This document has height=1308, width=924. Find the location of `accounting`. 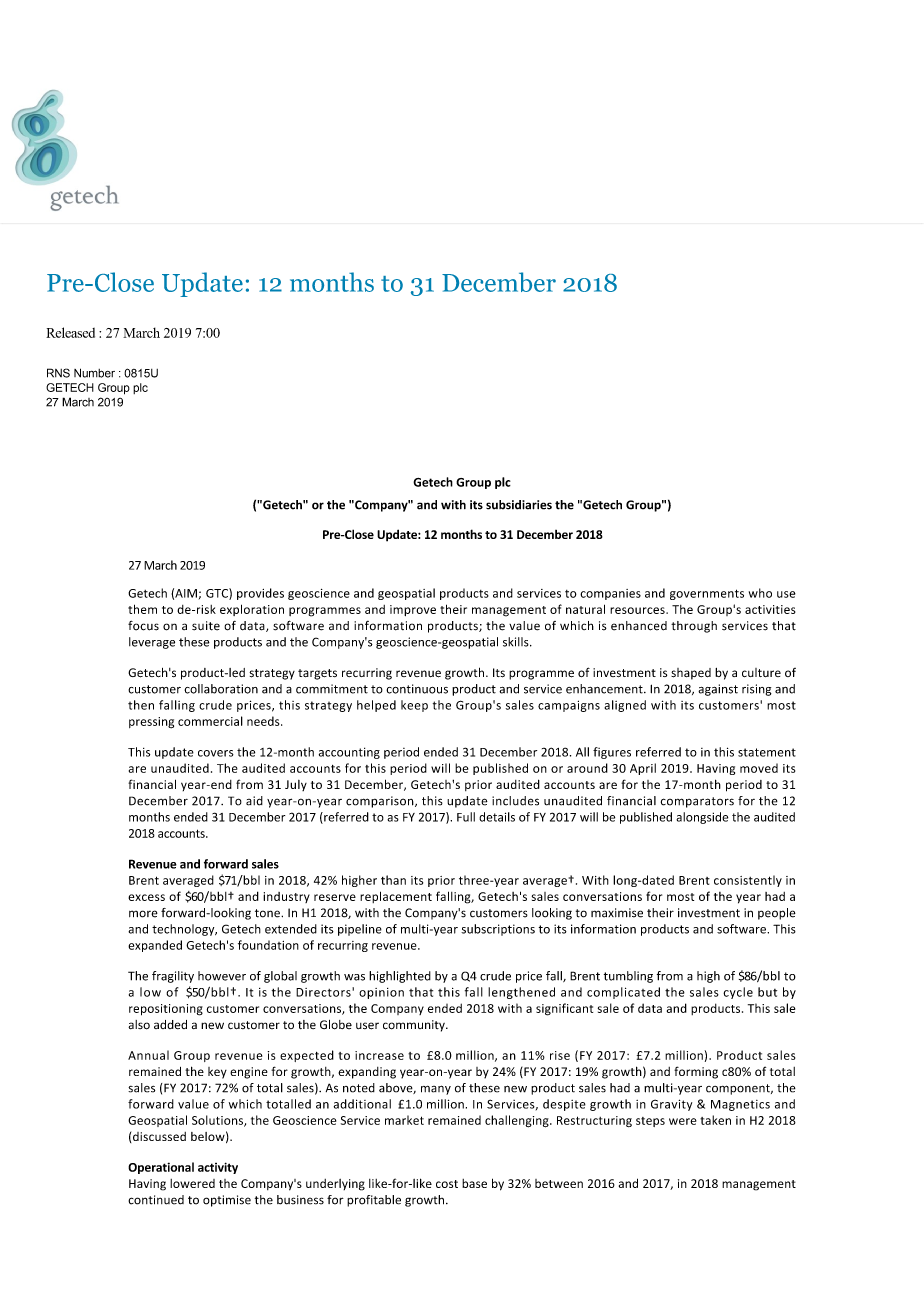

accounting is located at coordinates (349, 753).
